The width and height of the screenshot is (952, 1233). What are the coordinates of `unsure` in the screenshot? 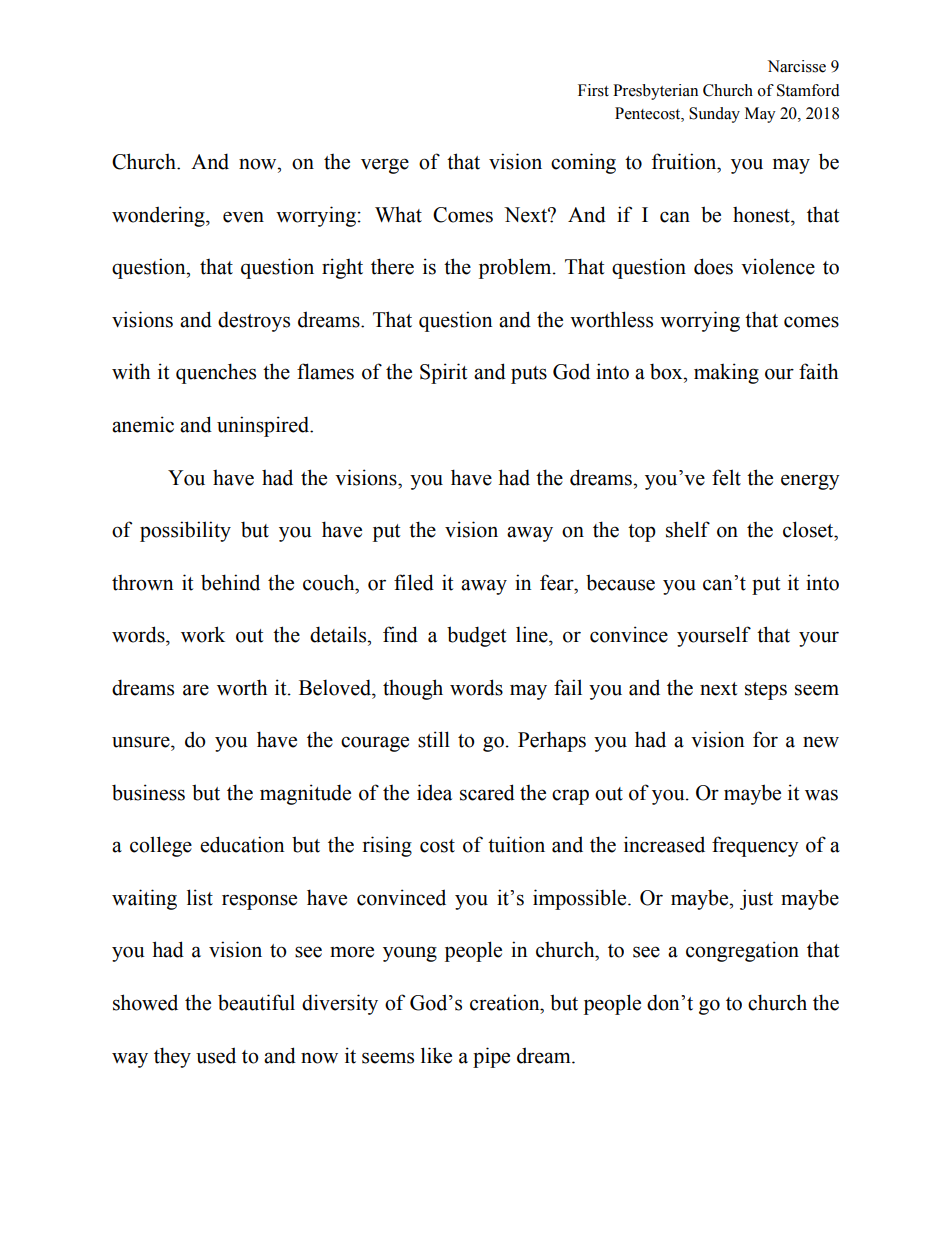 It's located at (142, 742).
